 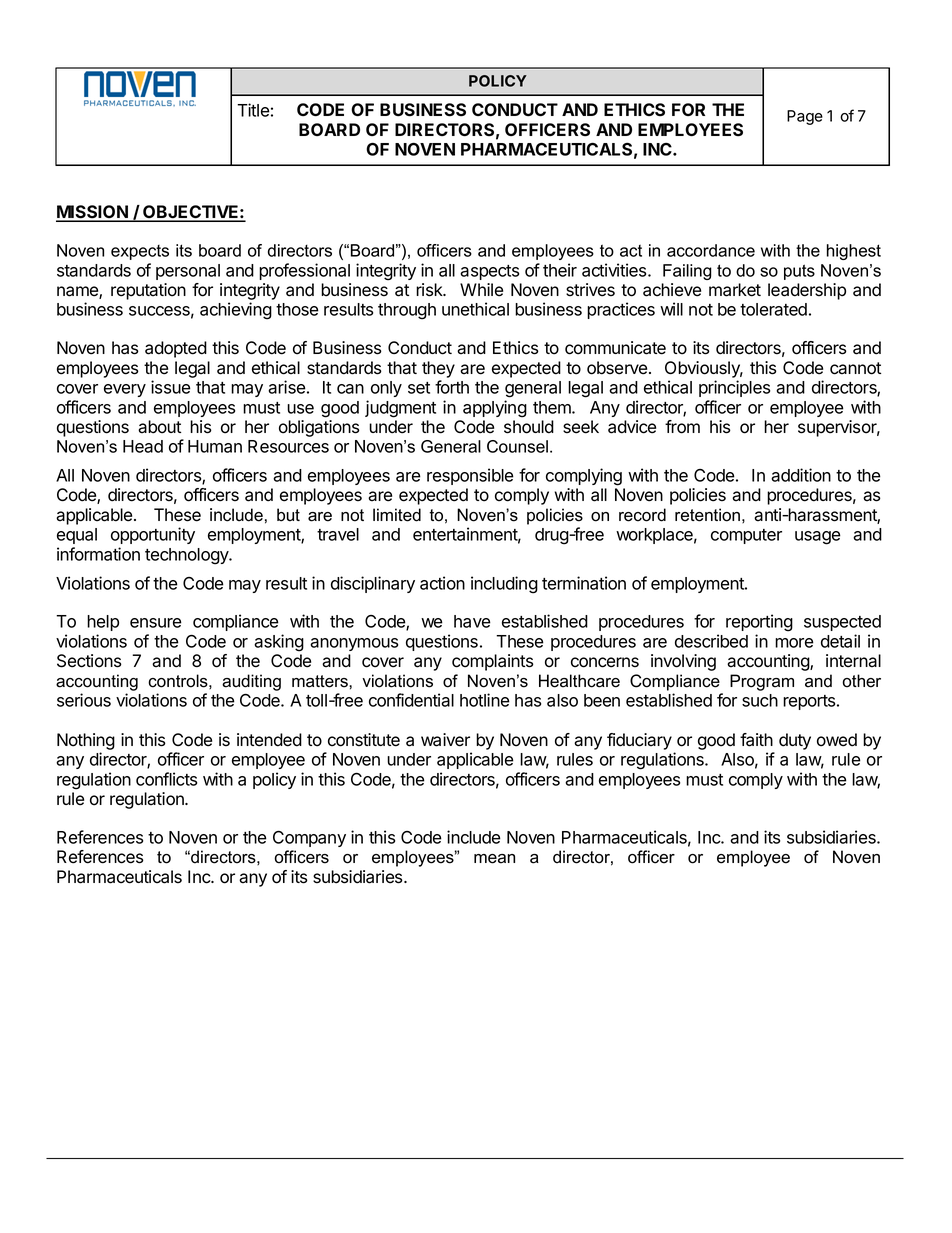 I want to click on Head, so click(x=143, y=446).
